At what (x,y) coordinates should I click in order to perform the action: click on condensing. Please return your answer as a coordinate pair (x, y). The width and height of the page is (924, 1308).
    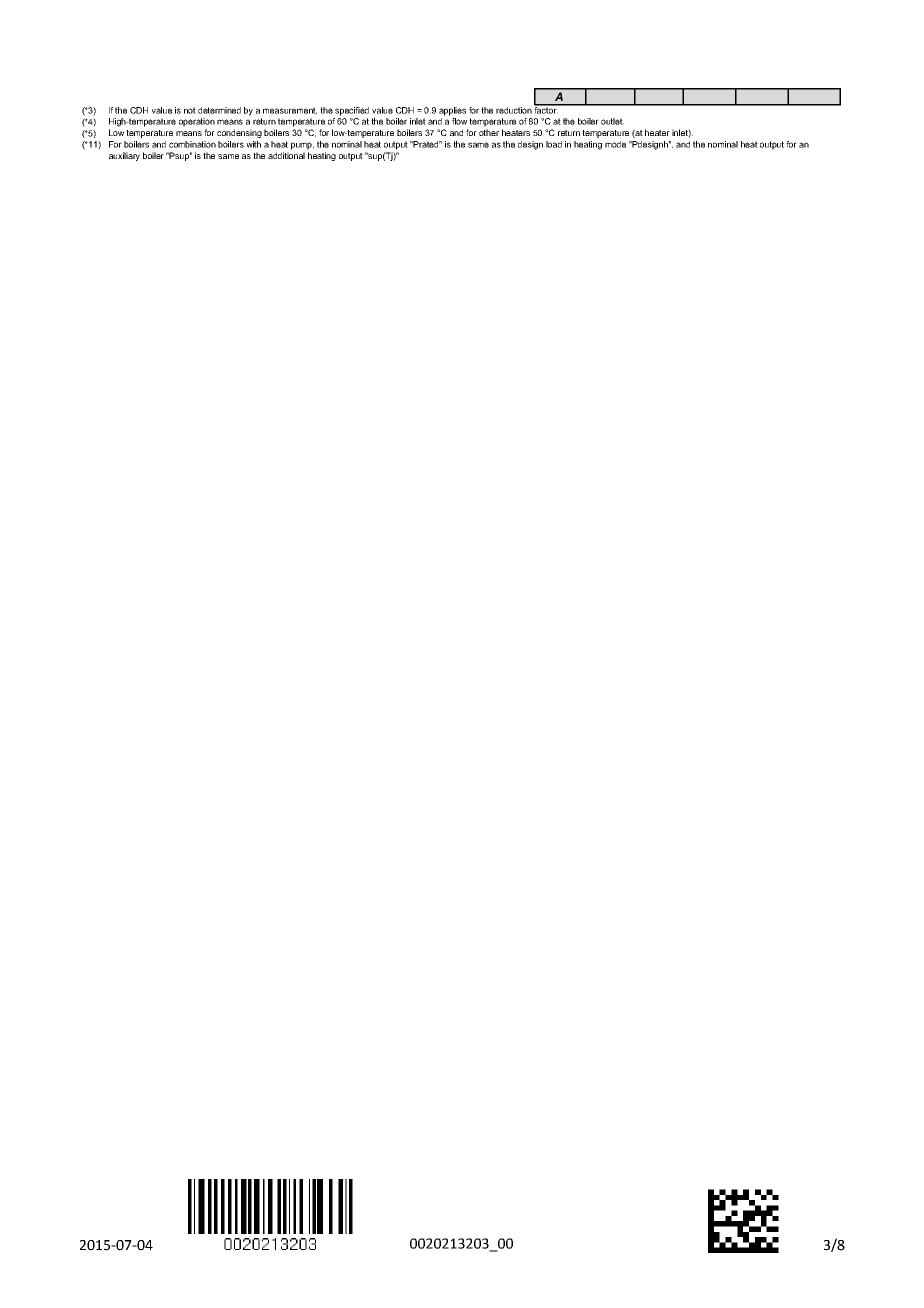
    Looking at the image, I should click on (239, 133).
